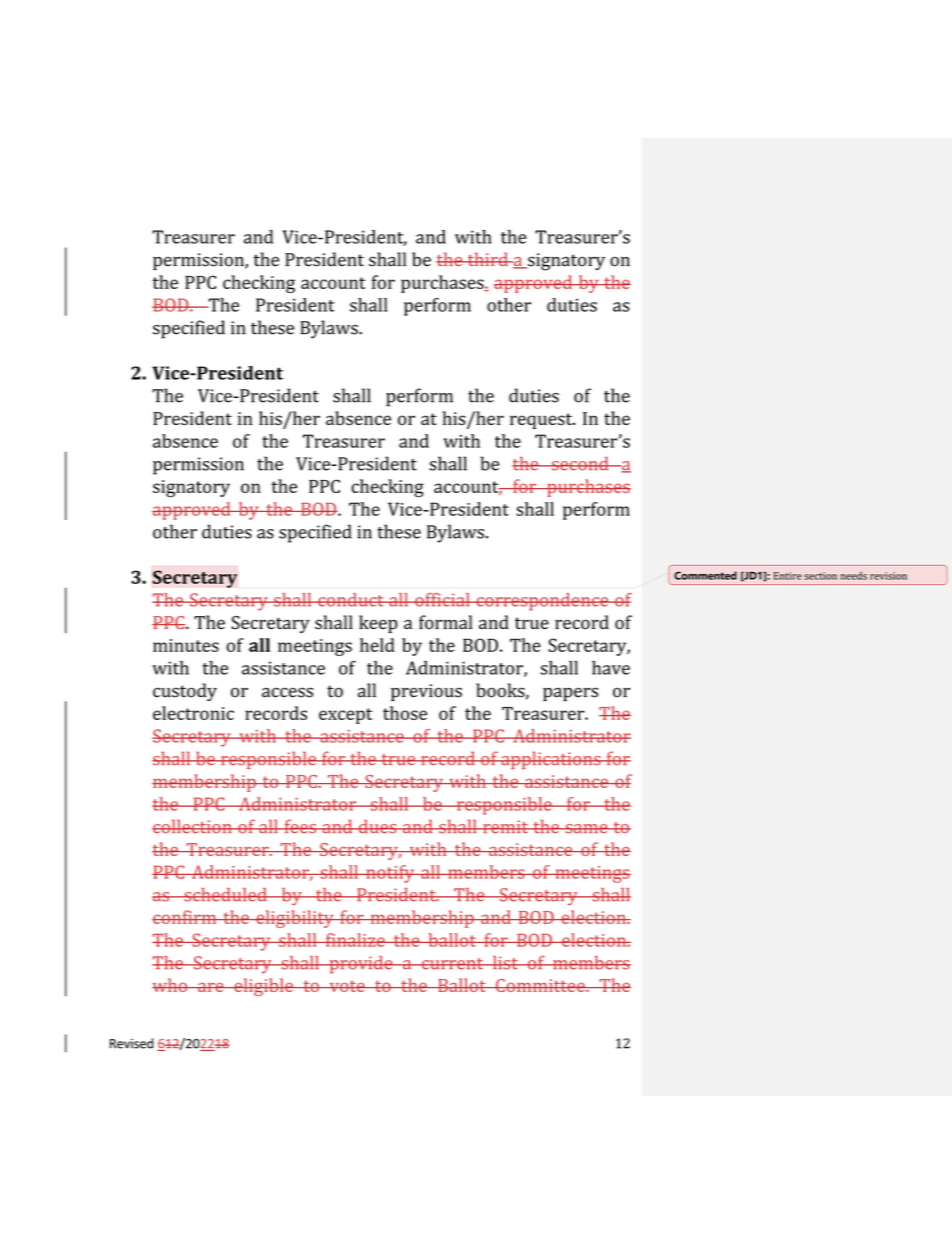 Image resolution: width=952 pixels, height=1233 pixels. What do you see at coordinates (580, 464) in the document?
I see `second` at bounding box center [580, 464].
